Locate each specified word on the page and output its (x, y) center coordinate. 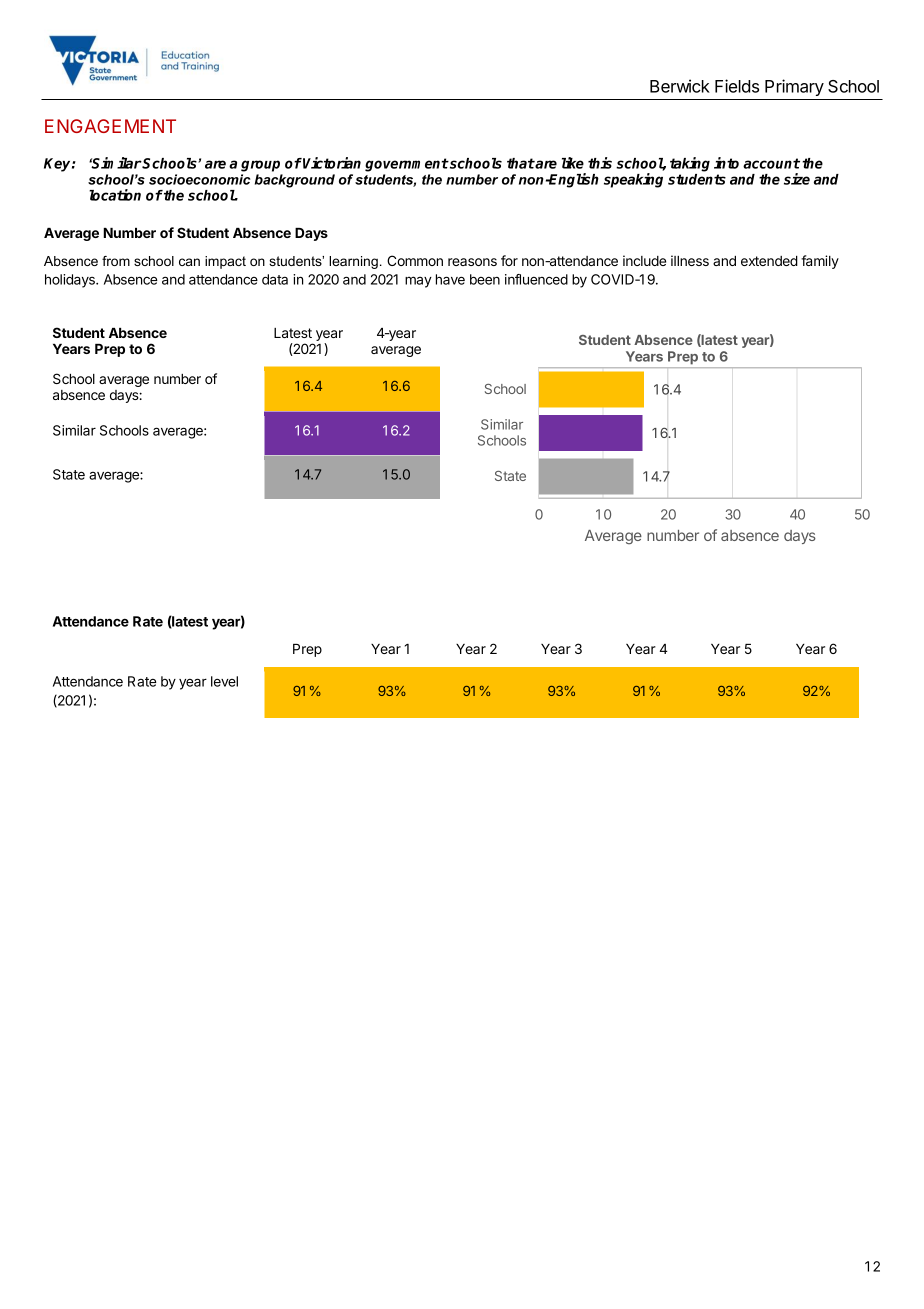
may (418, 282)
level (224, 681)
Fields (737, 86)
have (450, 279)
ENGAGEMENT (110, 126)
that (521, 163)
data (275, 279)
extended (769, 261)
